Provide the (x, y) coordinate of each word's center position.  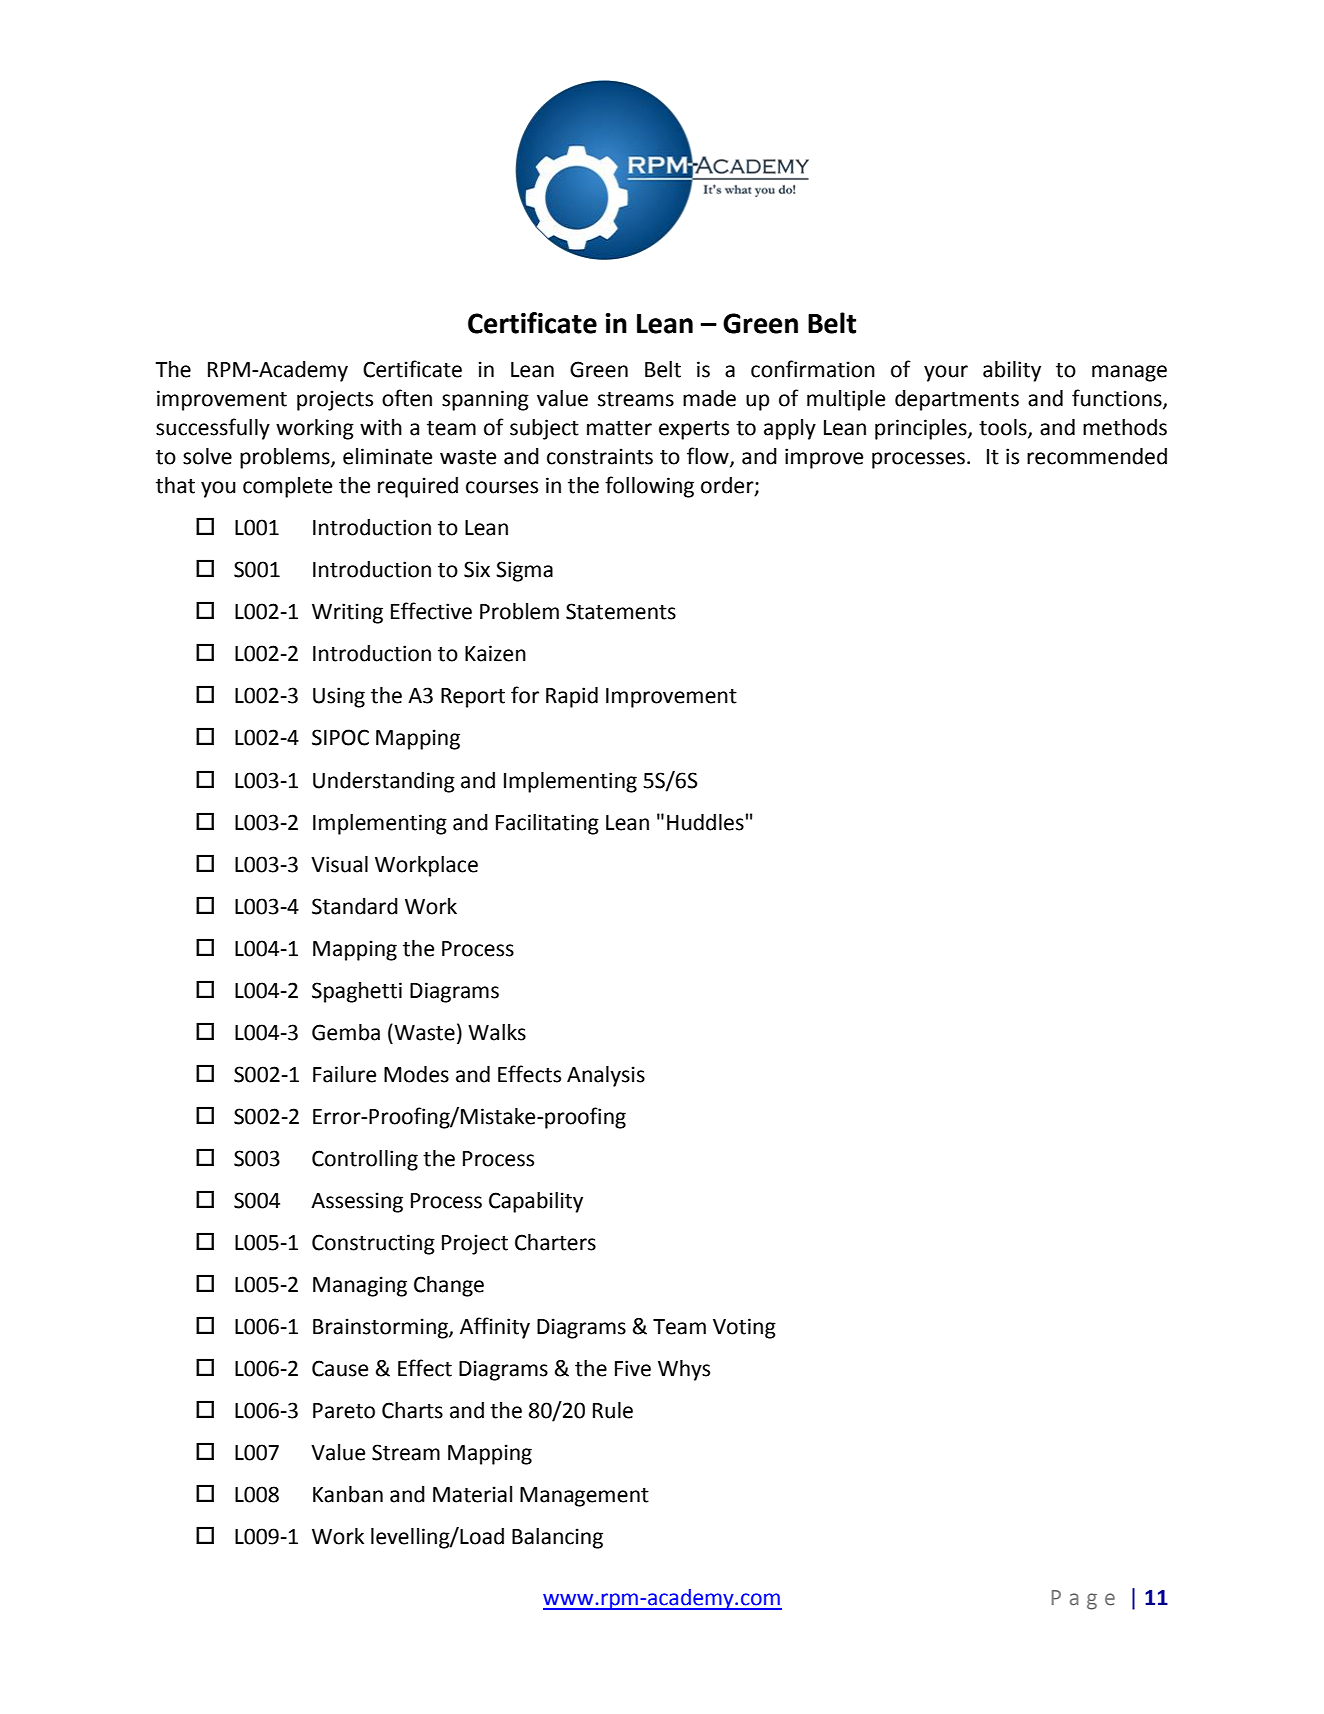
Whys (684, 1370)
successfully (213, 429)
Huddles (705, 822)
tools (1004, 428)
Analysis (606, 1076)
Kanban (348, 1494)
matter (619, 428)
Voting (744, 1328)
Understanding (384, 782)
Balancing (557, 1538)
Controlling (365, 1160)
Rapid (572, 697)
